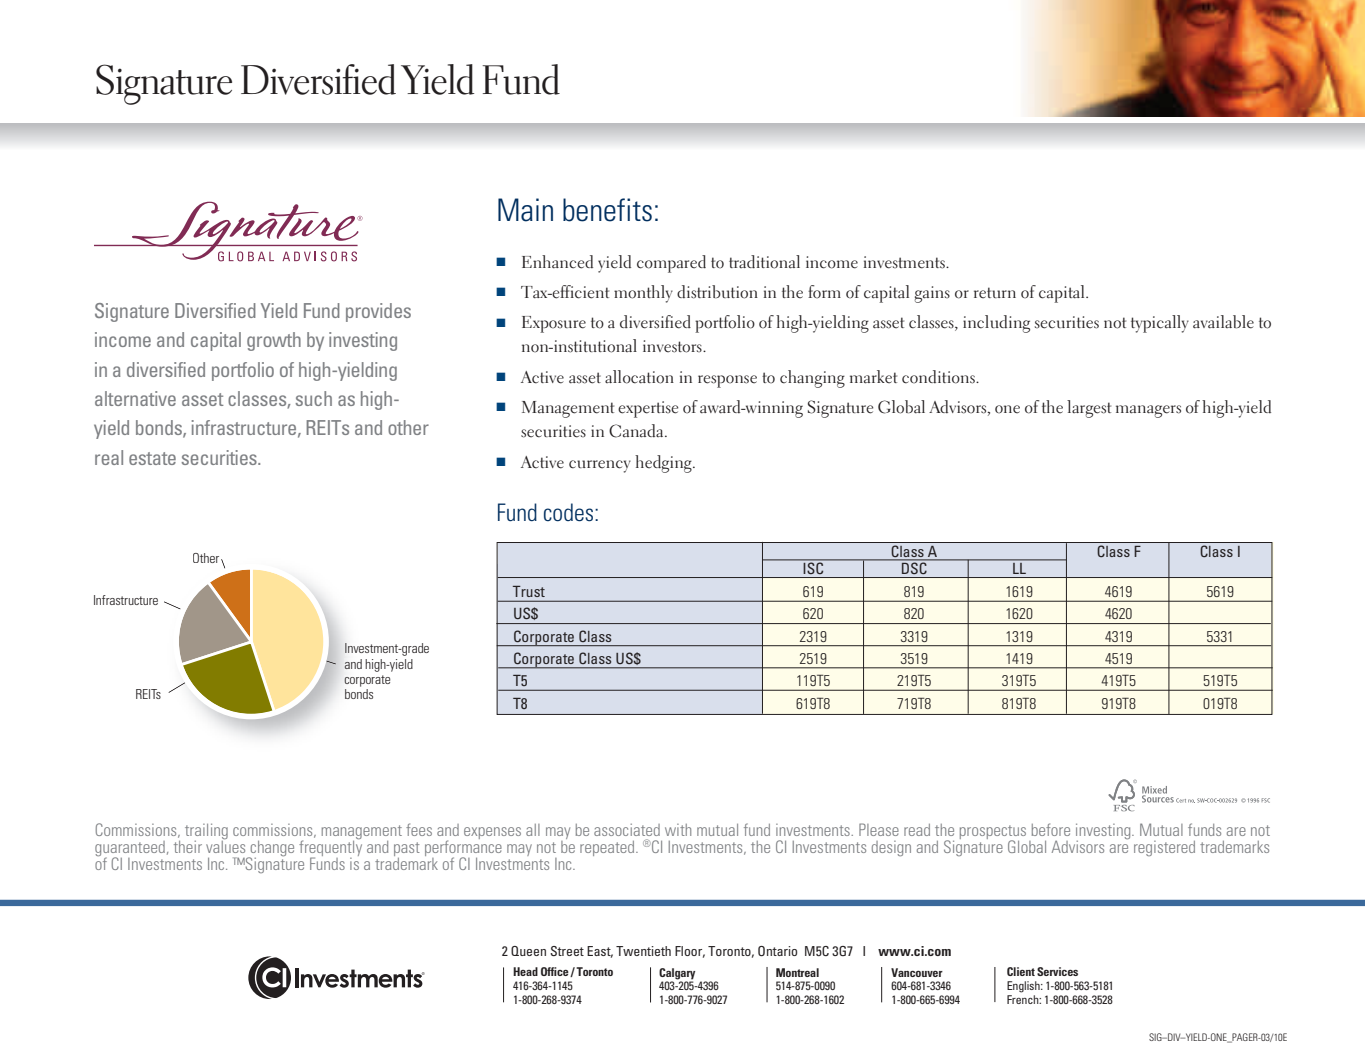 The height and width of the document is (1055, 1365). Describe the element at coordinates (378, 312) in the document. I see `provides` at that location.
